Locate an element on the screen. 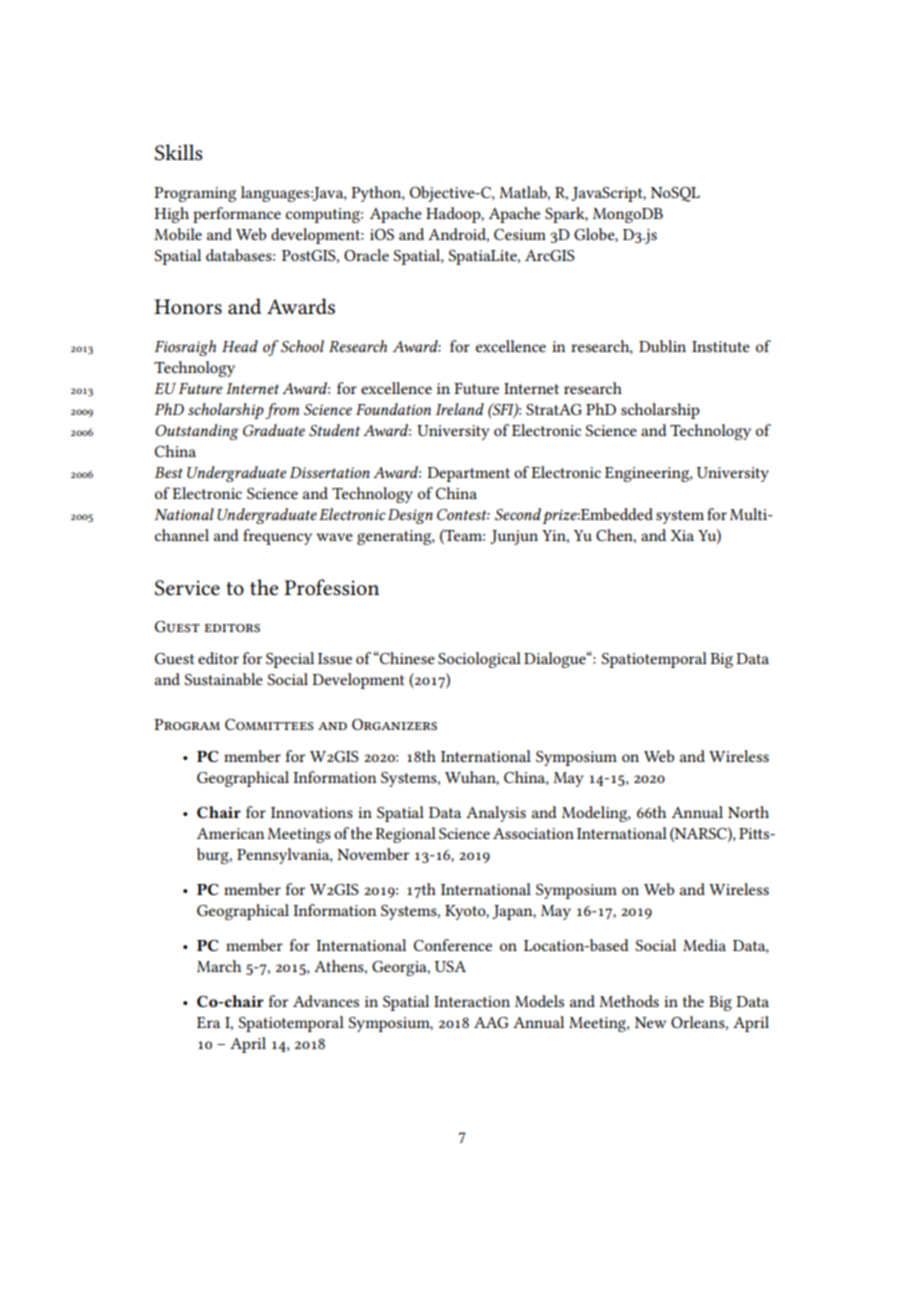 This screenshot has width=924, height=1308. Head is located at coordinates (240, 346).
